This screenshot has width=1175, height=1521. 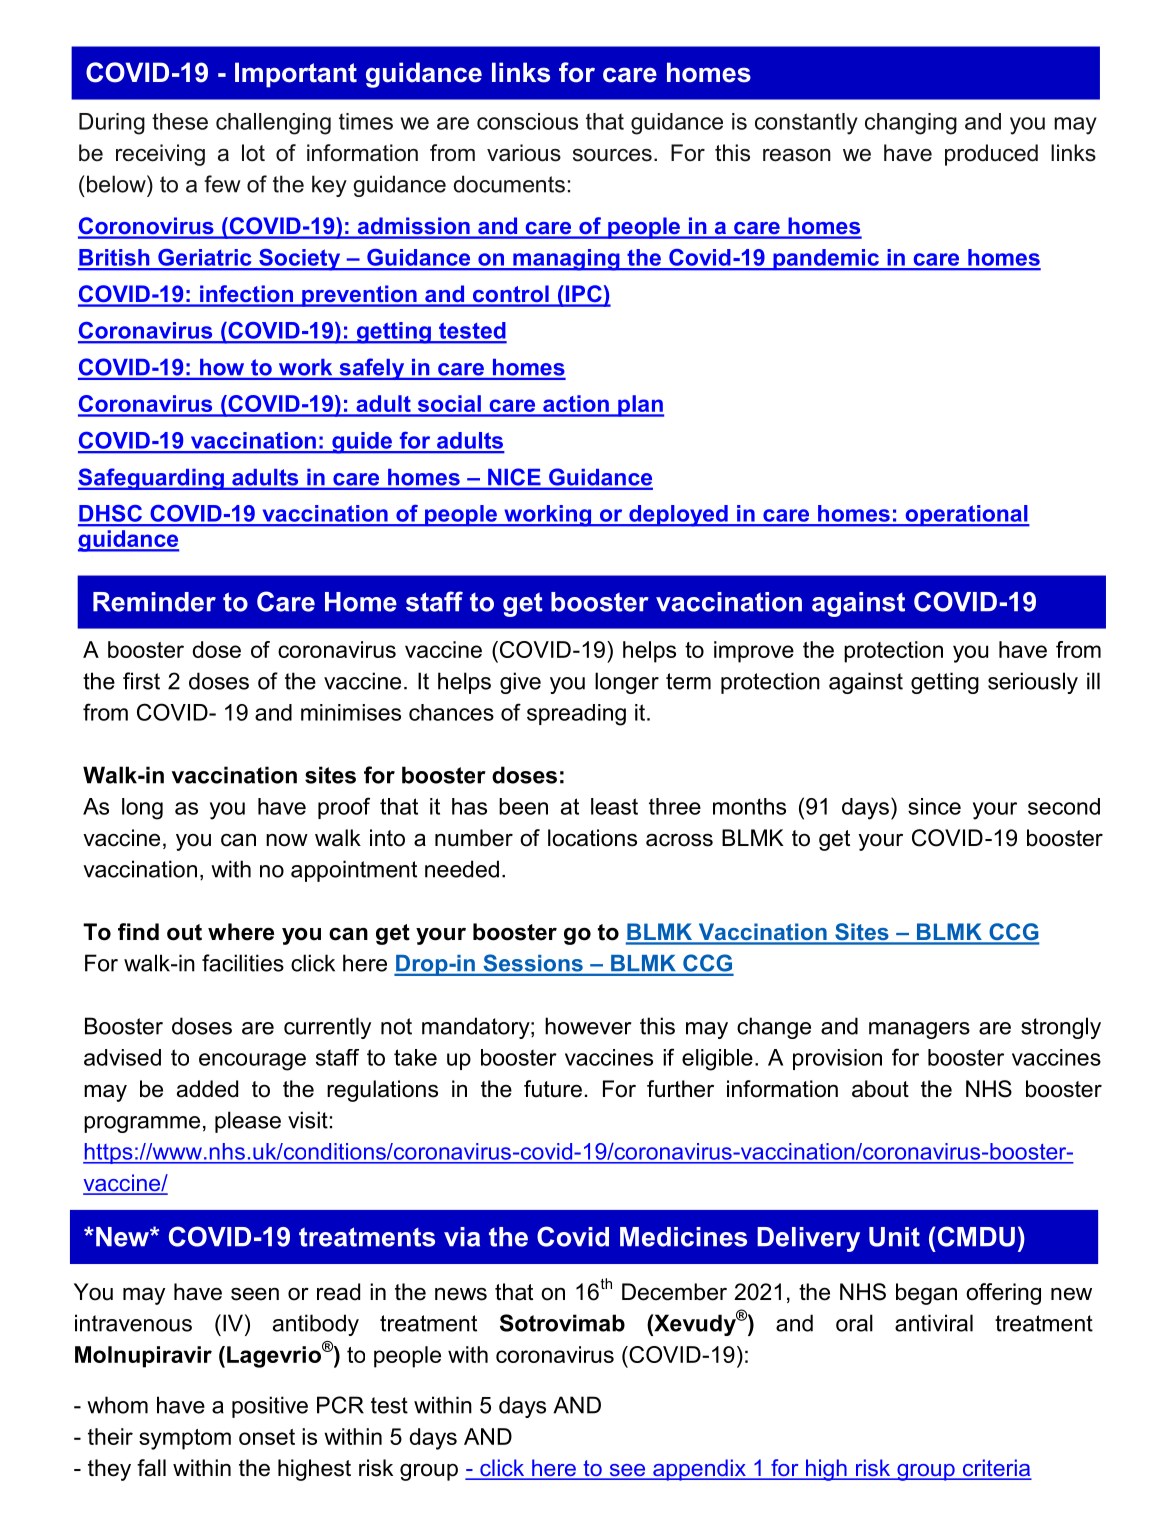 What do you see at coordinates (152, 479) in the screenshot?
I see `Safeguarding` at bounding box center [152, 479].
